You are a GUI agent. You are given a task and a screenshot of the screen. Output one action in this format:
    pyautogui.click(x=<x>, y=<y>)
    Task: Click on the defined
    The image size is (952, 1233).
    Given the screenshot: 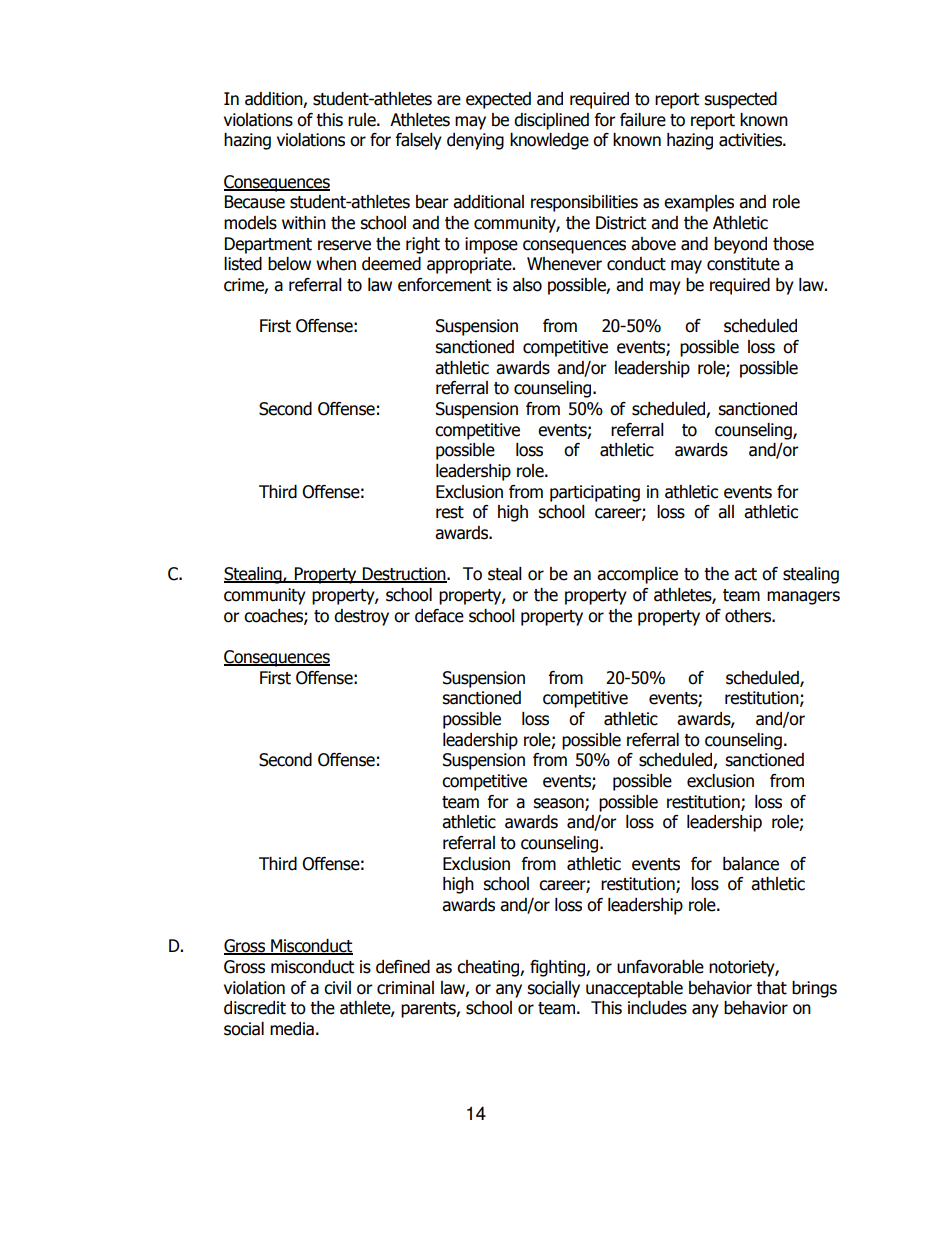 What is the action you would take?
    pyautogui.click(x=403, y=967)
